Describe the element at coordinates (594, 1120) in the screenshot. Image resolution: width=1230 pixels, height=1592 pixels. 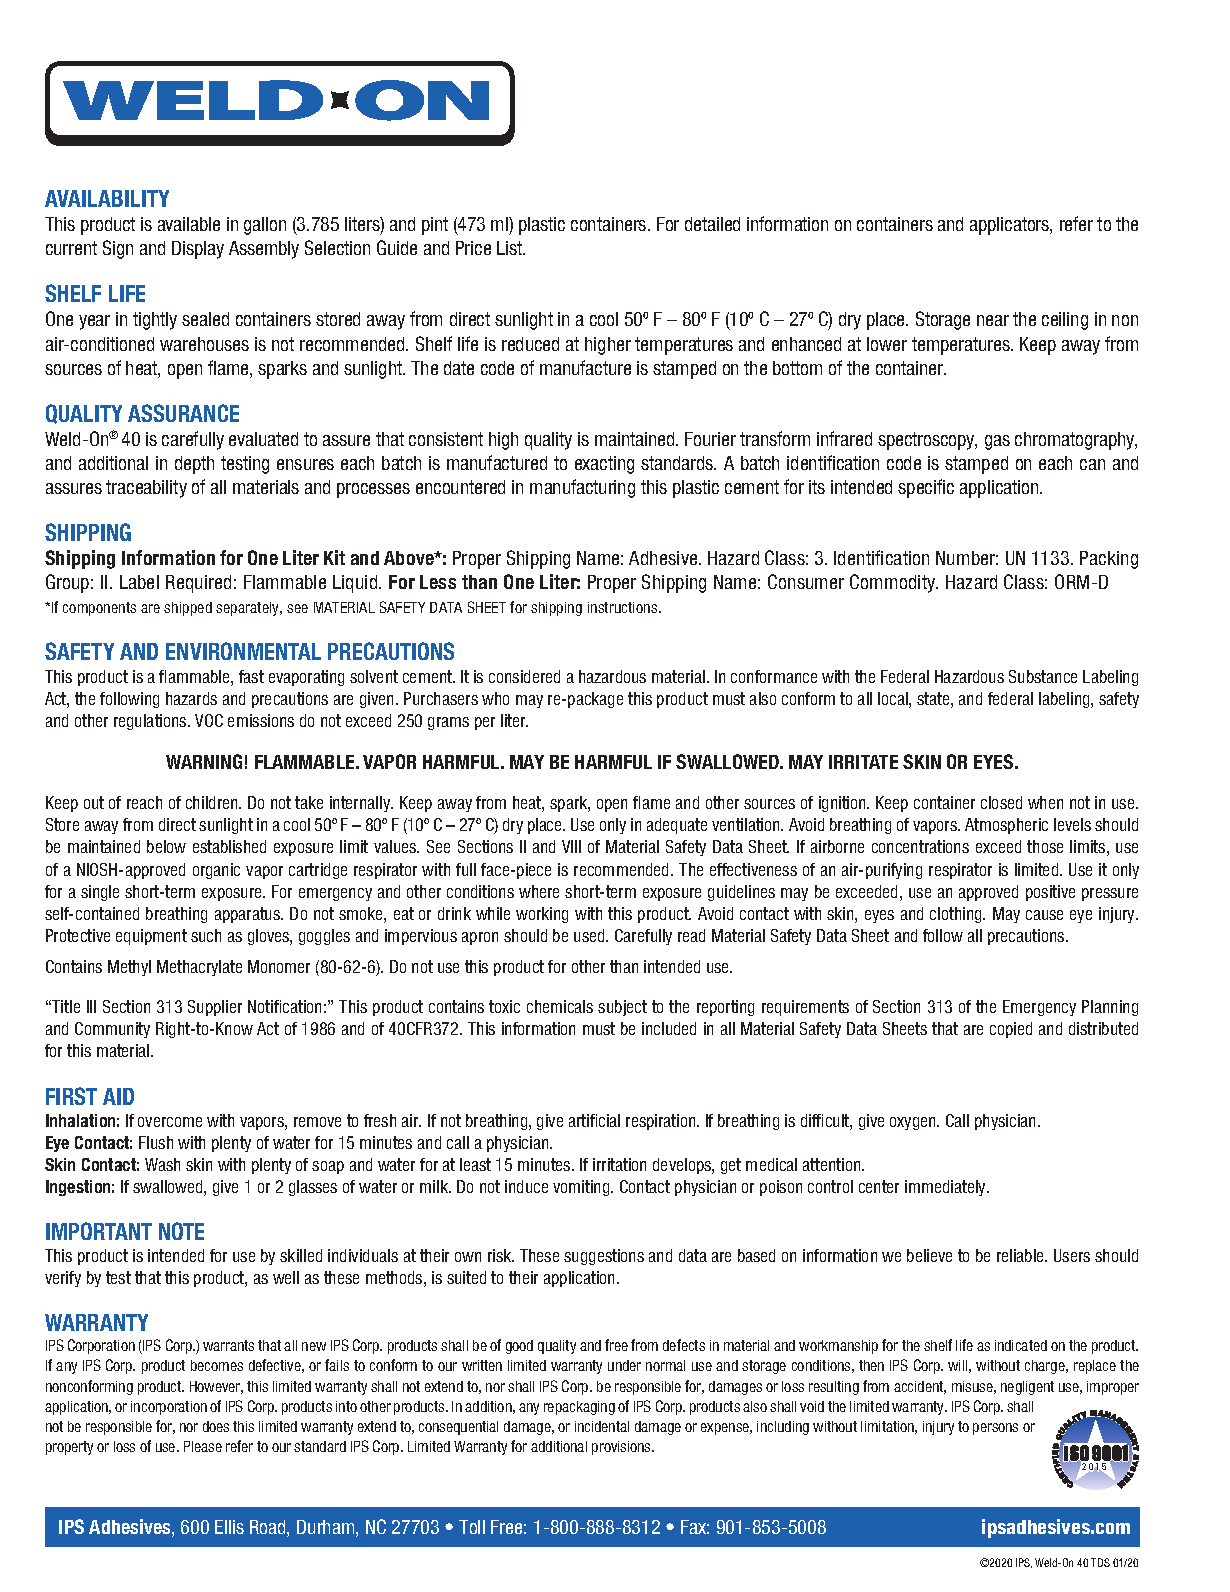
I see `artificial` at that location.
